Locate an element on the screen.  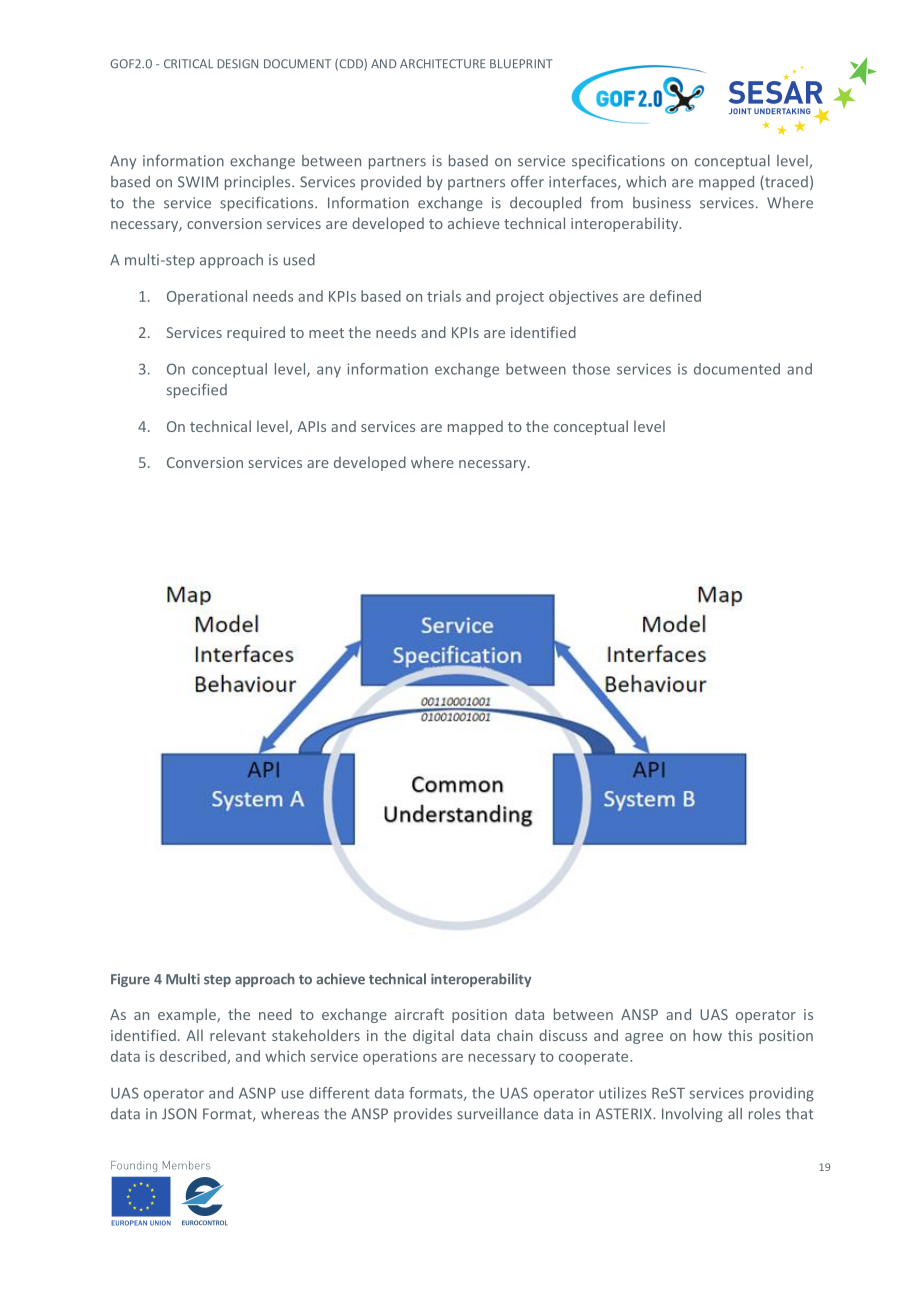
how is located at coordinates (707, 1035).
